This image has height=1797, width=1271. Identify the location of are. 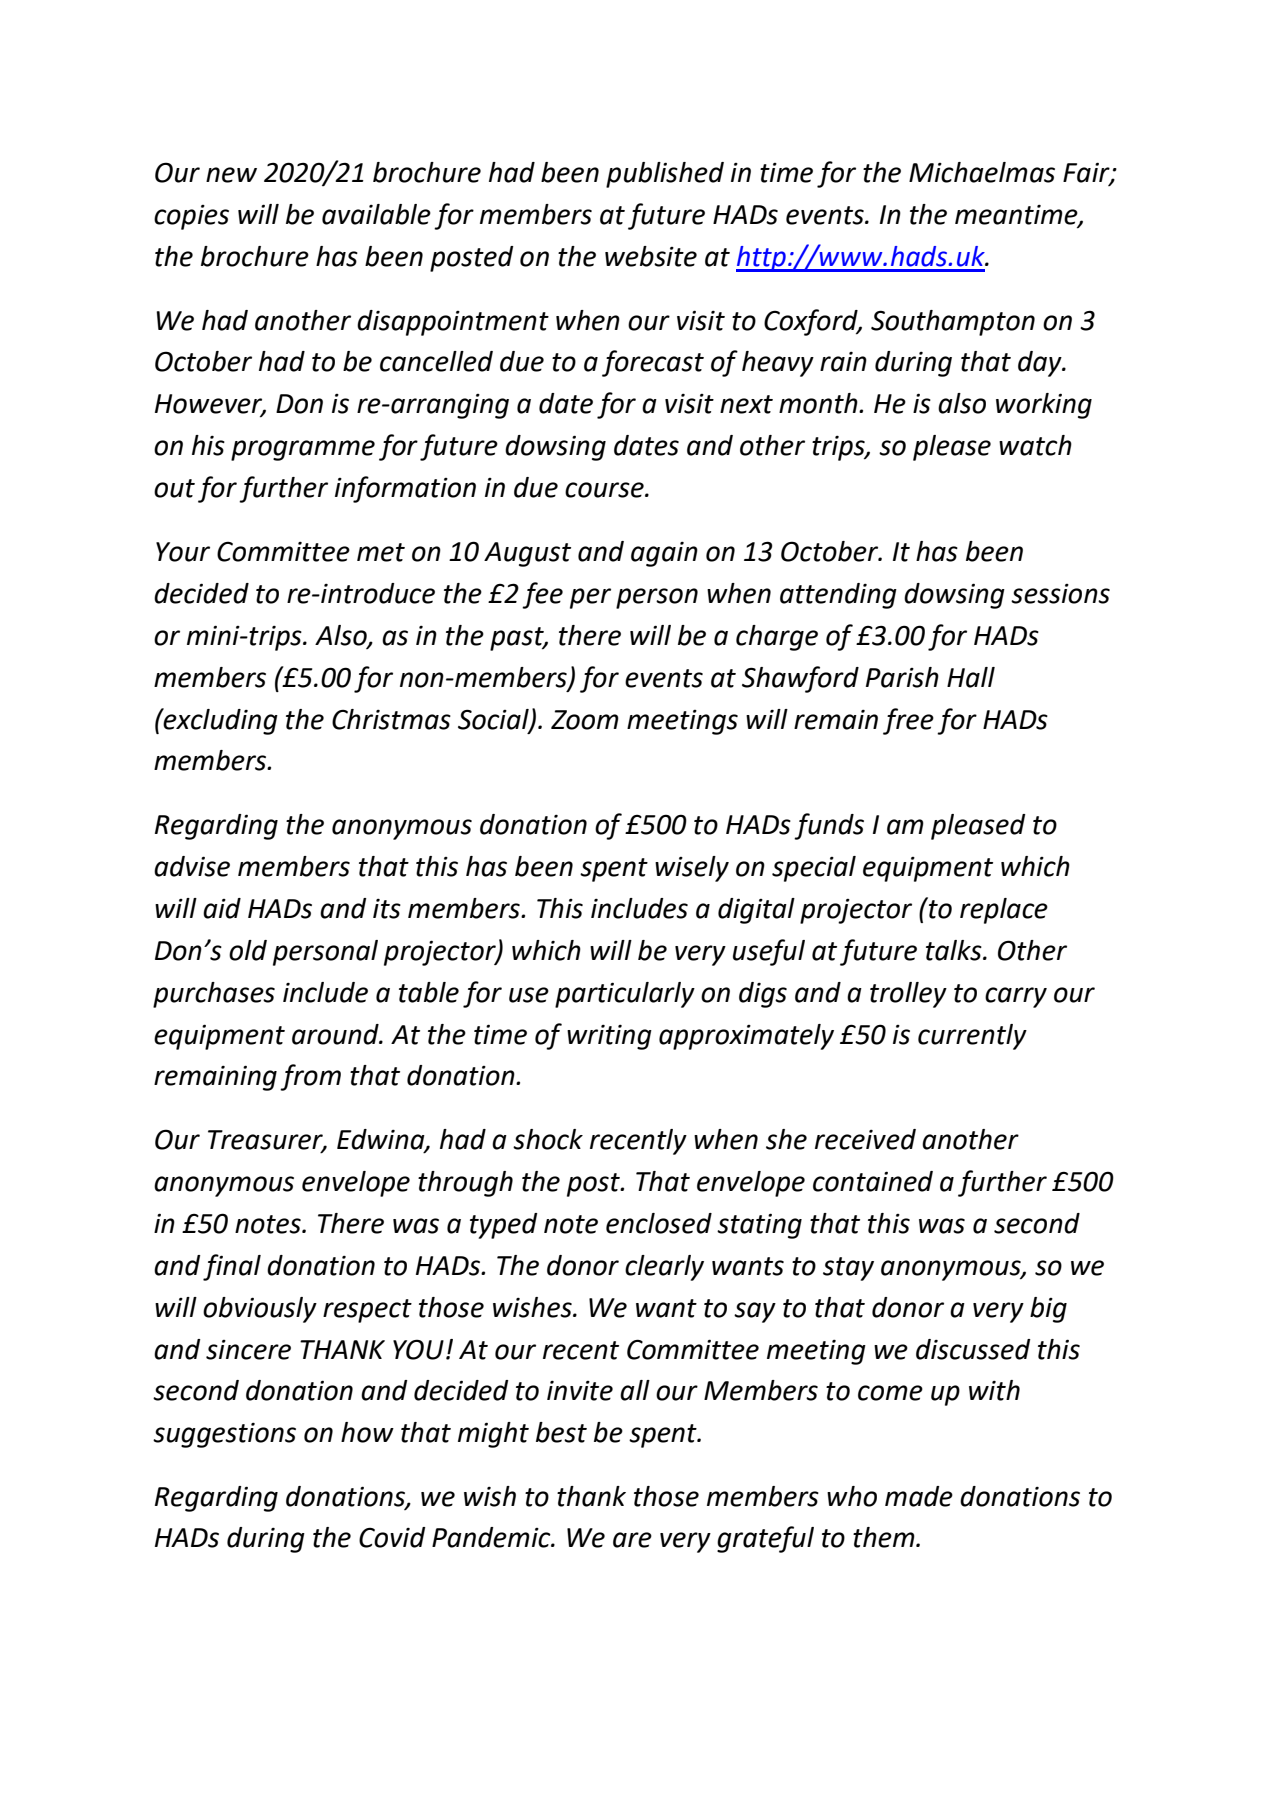
(632, 1540).
